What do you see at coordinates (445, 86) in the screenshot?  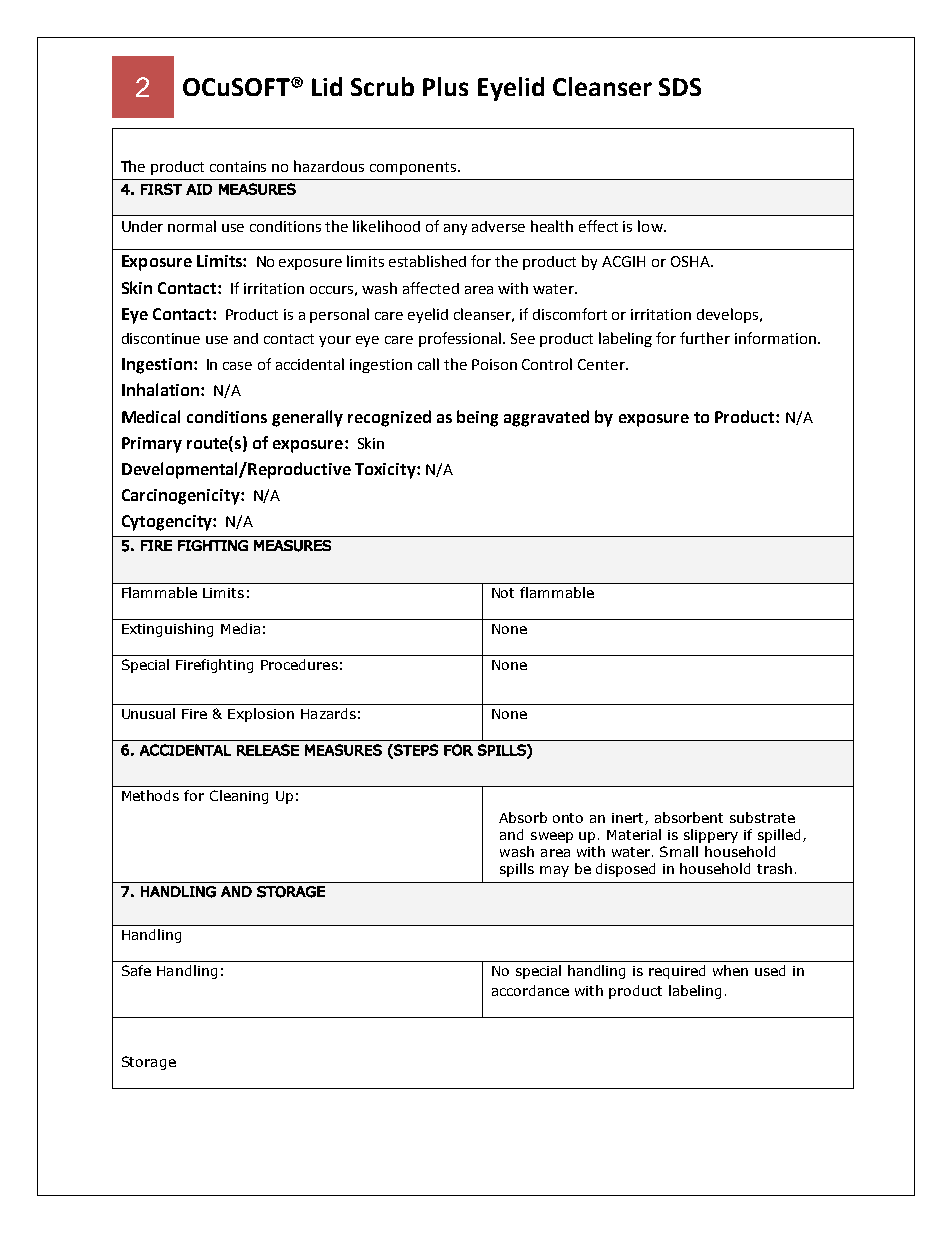 I see `Plus` at bounding box center [445, 86].
